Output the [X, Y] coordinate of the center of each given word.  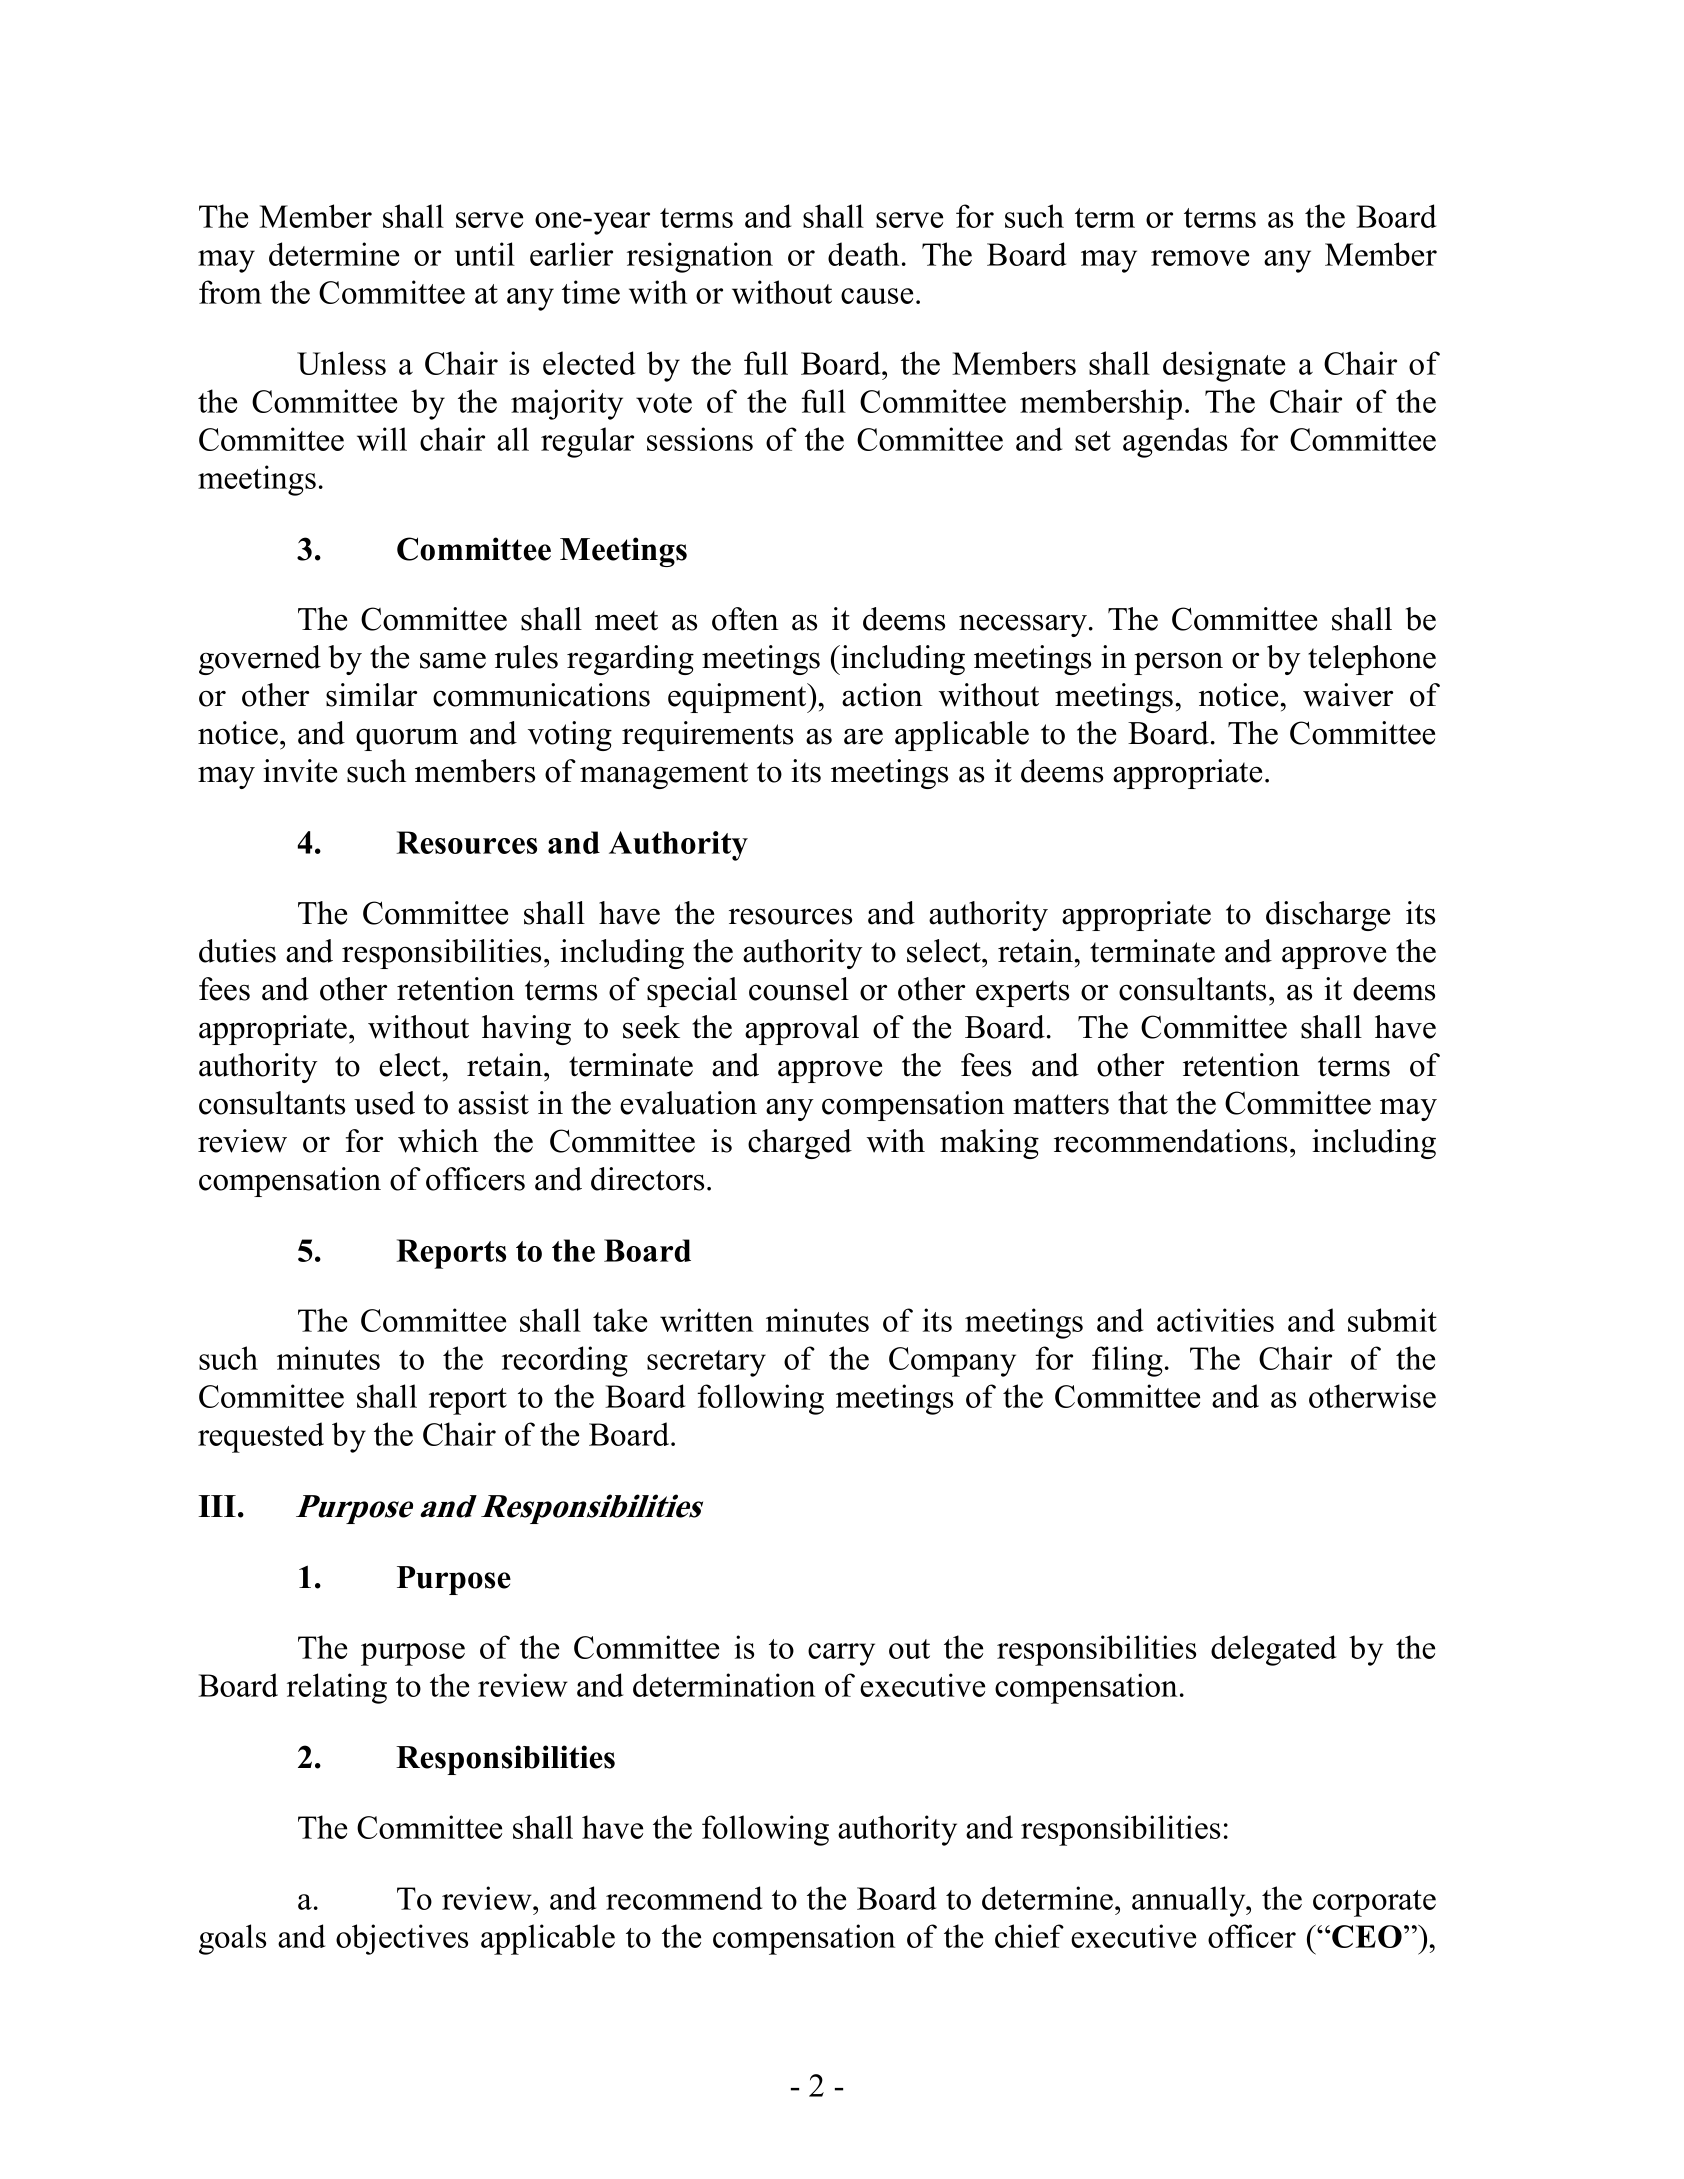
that [1143, 1103]
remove [1200, 258]
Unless [341, 363]
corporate [1374, 1903]
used [384, 1103]
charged [800, 1144]
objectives [402, 1939]
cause [877, 296]
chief [1029, 1936]
